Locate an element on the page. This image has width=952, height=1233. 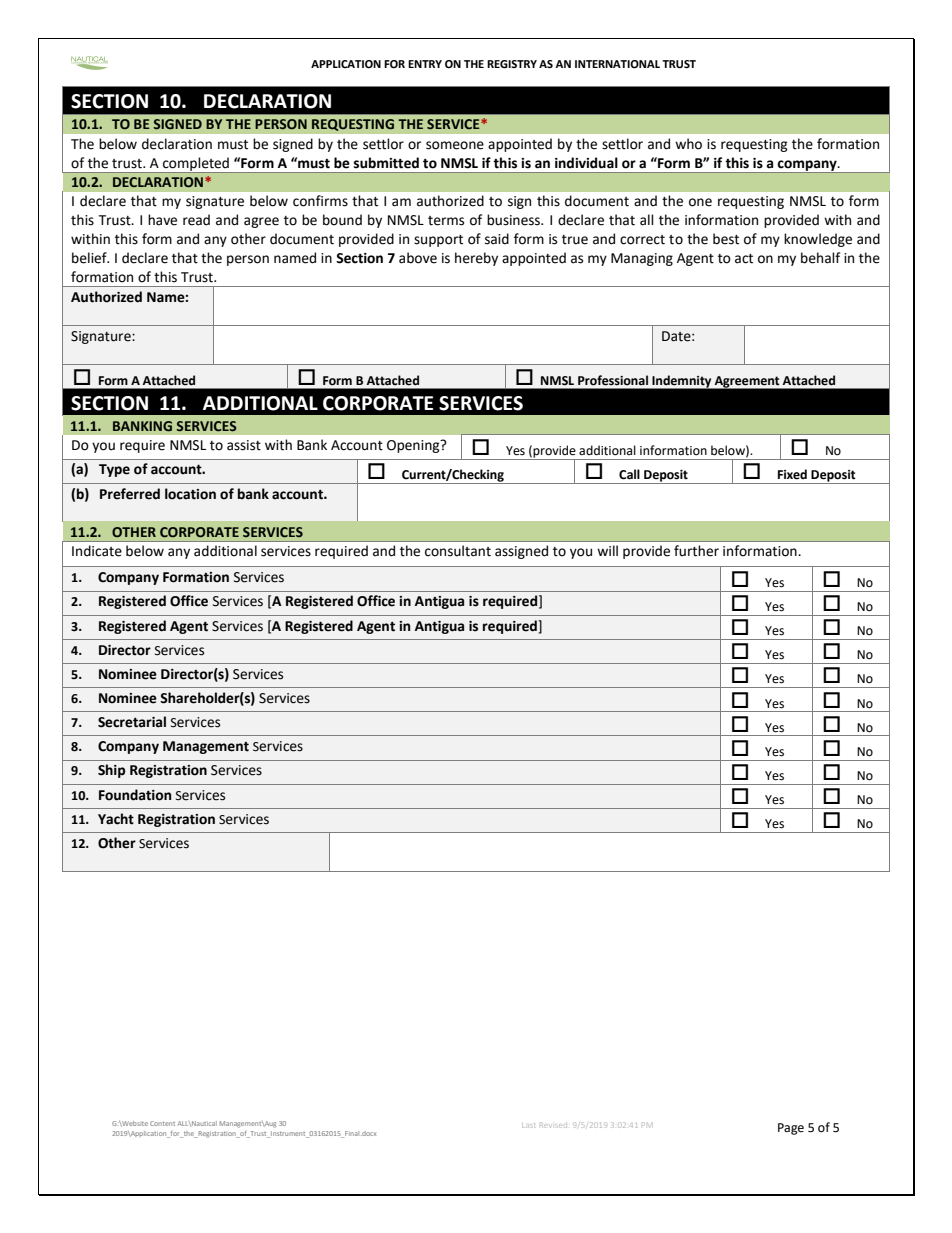
Page is located at coordinates (791, 1129).
